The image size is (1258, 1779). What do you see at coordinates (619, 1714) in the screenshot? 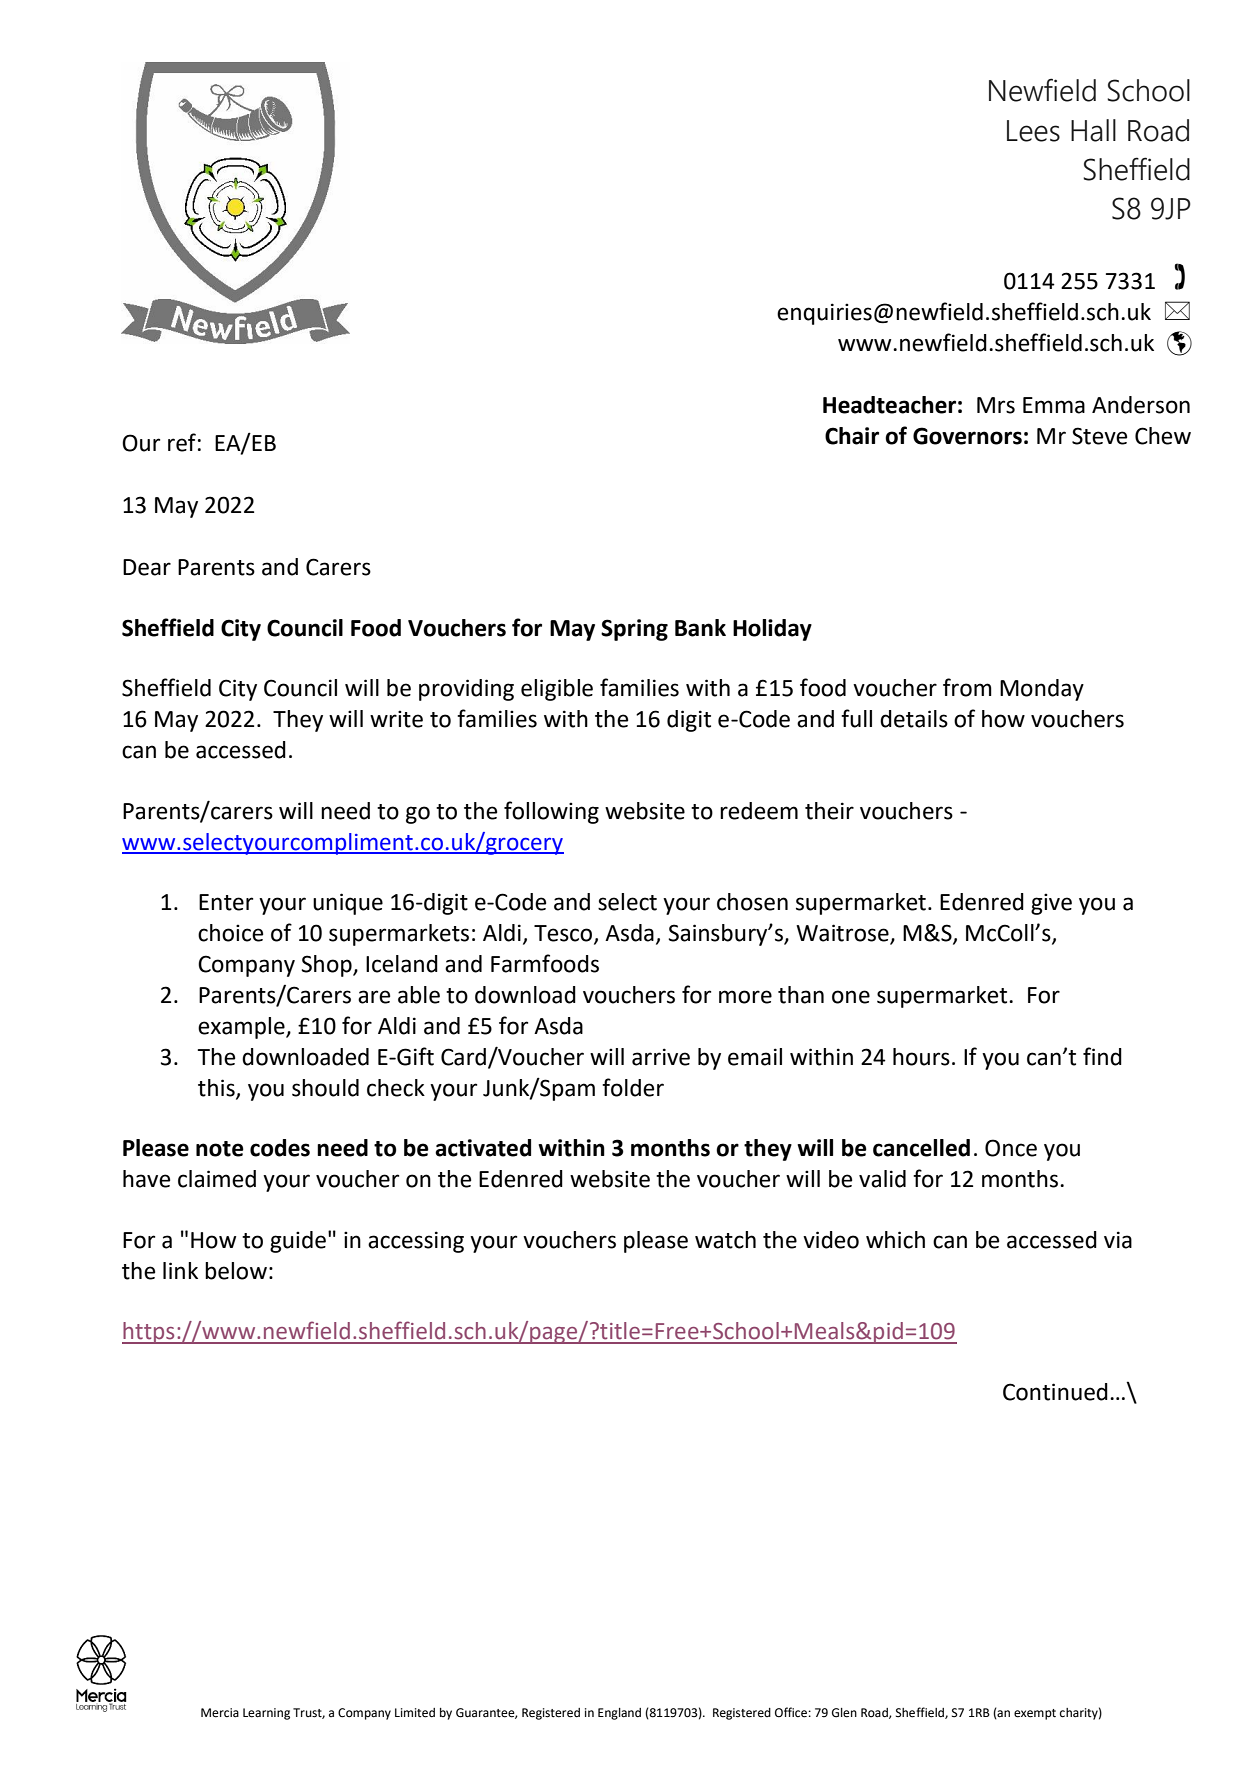
I see `England` at bounding box center [619, 1714].
